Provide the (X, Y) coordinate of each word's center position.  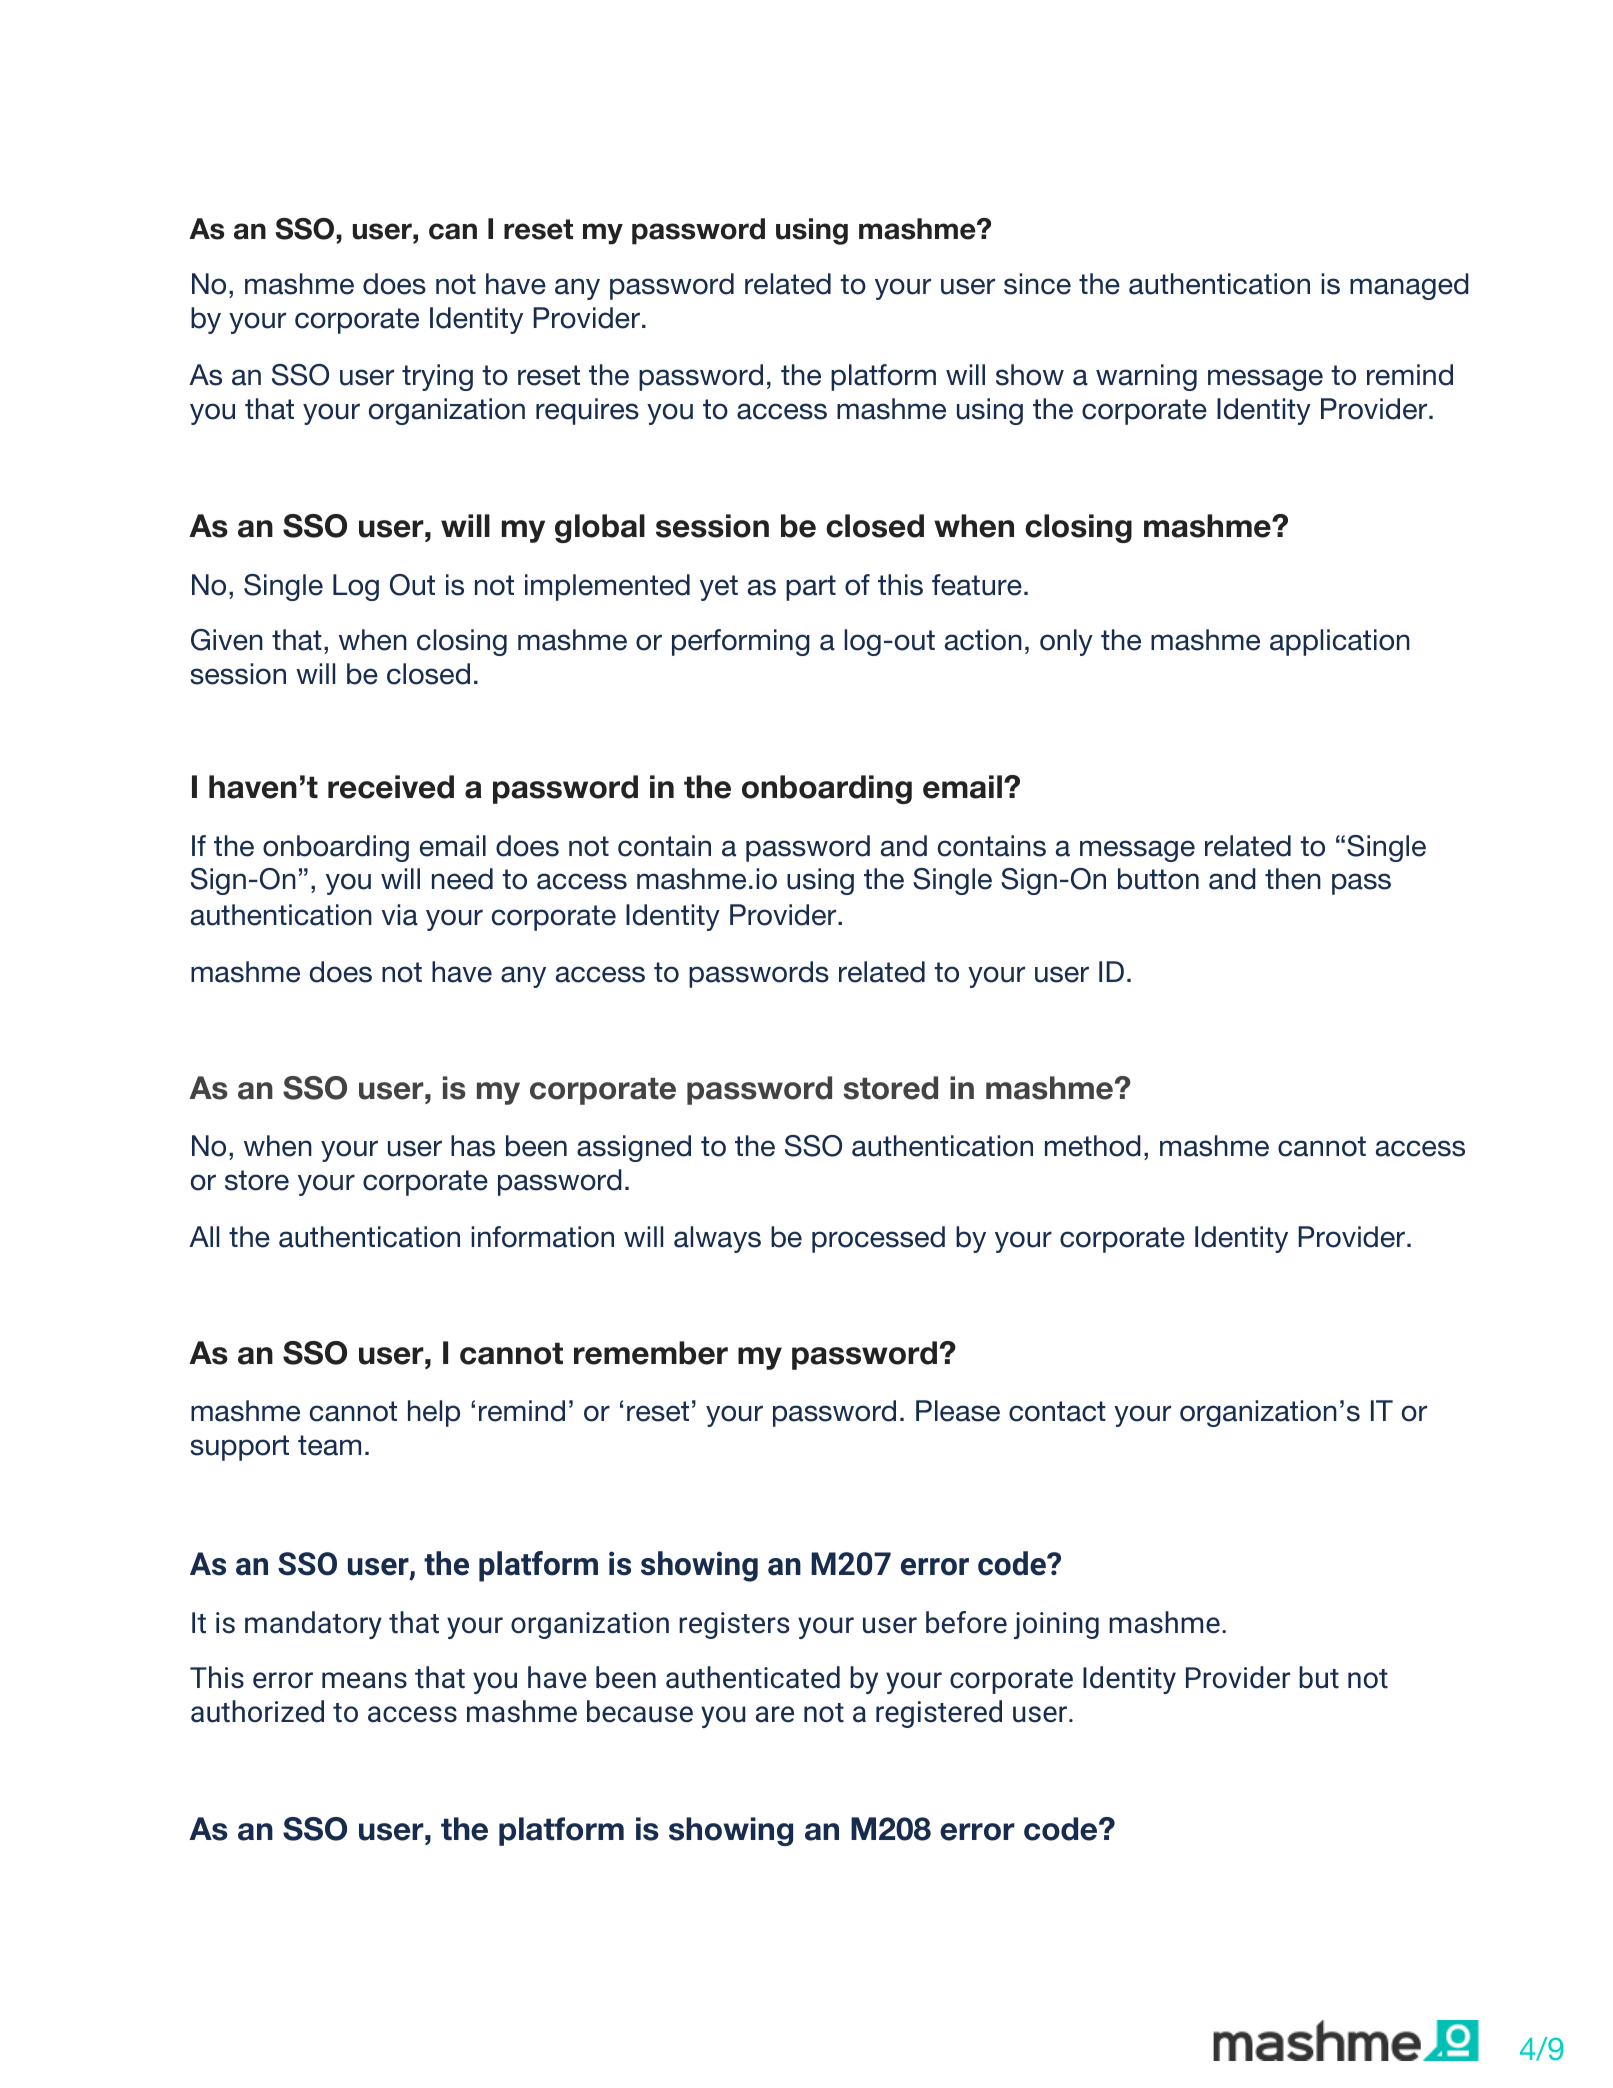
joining (1056, 1625)
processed (878, 1239)
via (400, 915)
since (1037, 284)
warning (1146, 377)
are (775, 1714)
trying (437, 377)
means (364, 1680)
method (1093, 1146)
